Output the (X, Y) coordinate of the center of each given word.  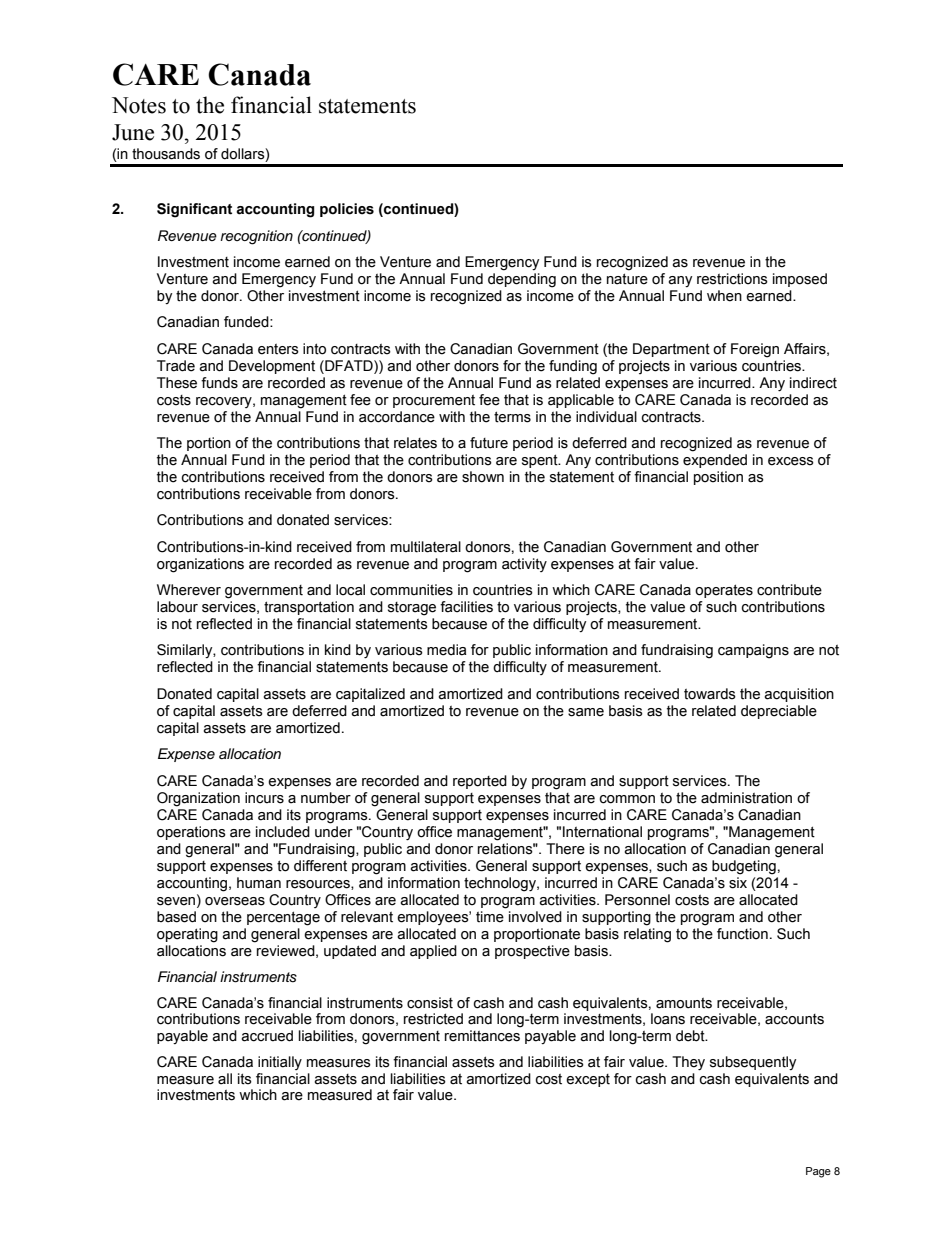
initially (280, 1063)
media (446, 650)
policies (347, 210)
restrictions (732, 279)
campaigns (753, 651)
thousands (166, 154)
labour (177, 607)
